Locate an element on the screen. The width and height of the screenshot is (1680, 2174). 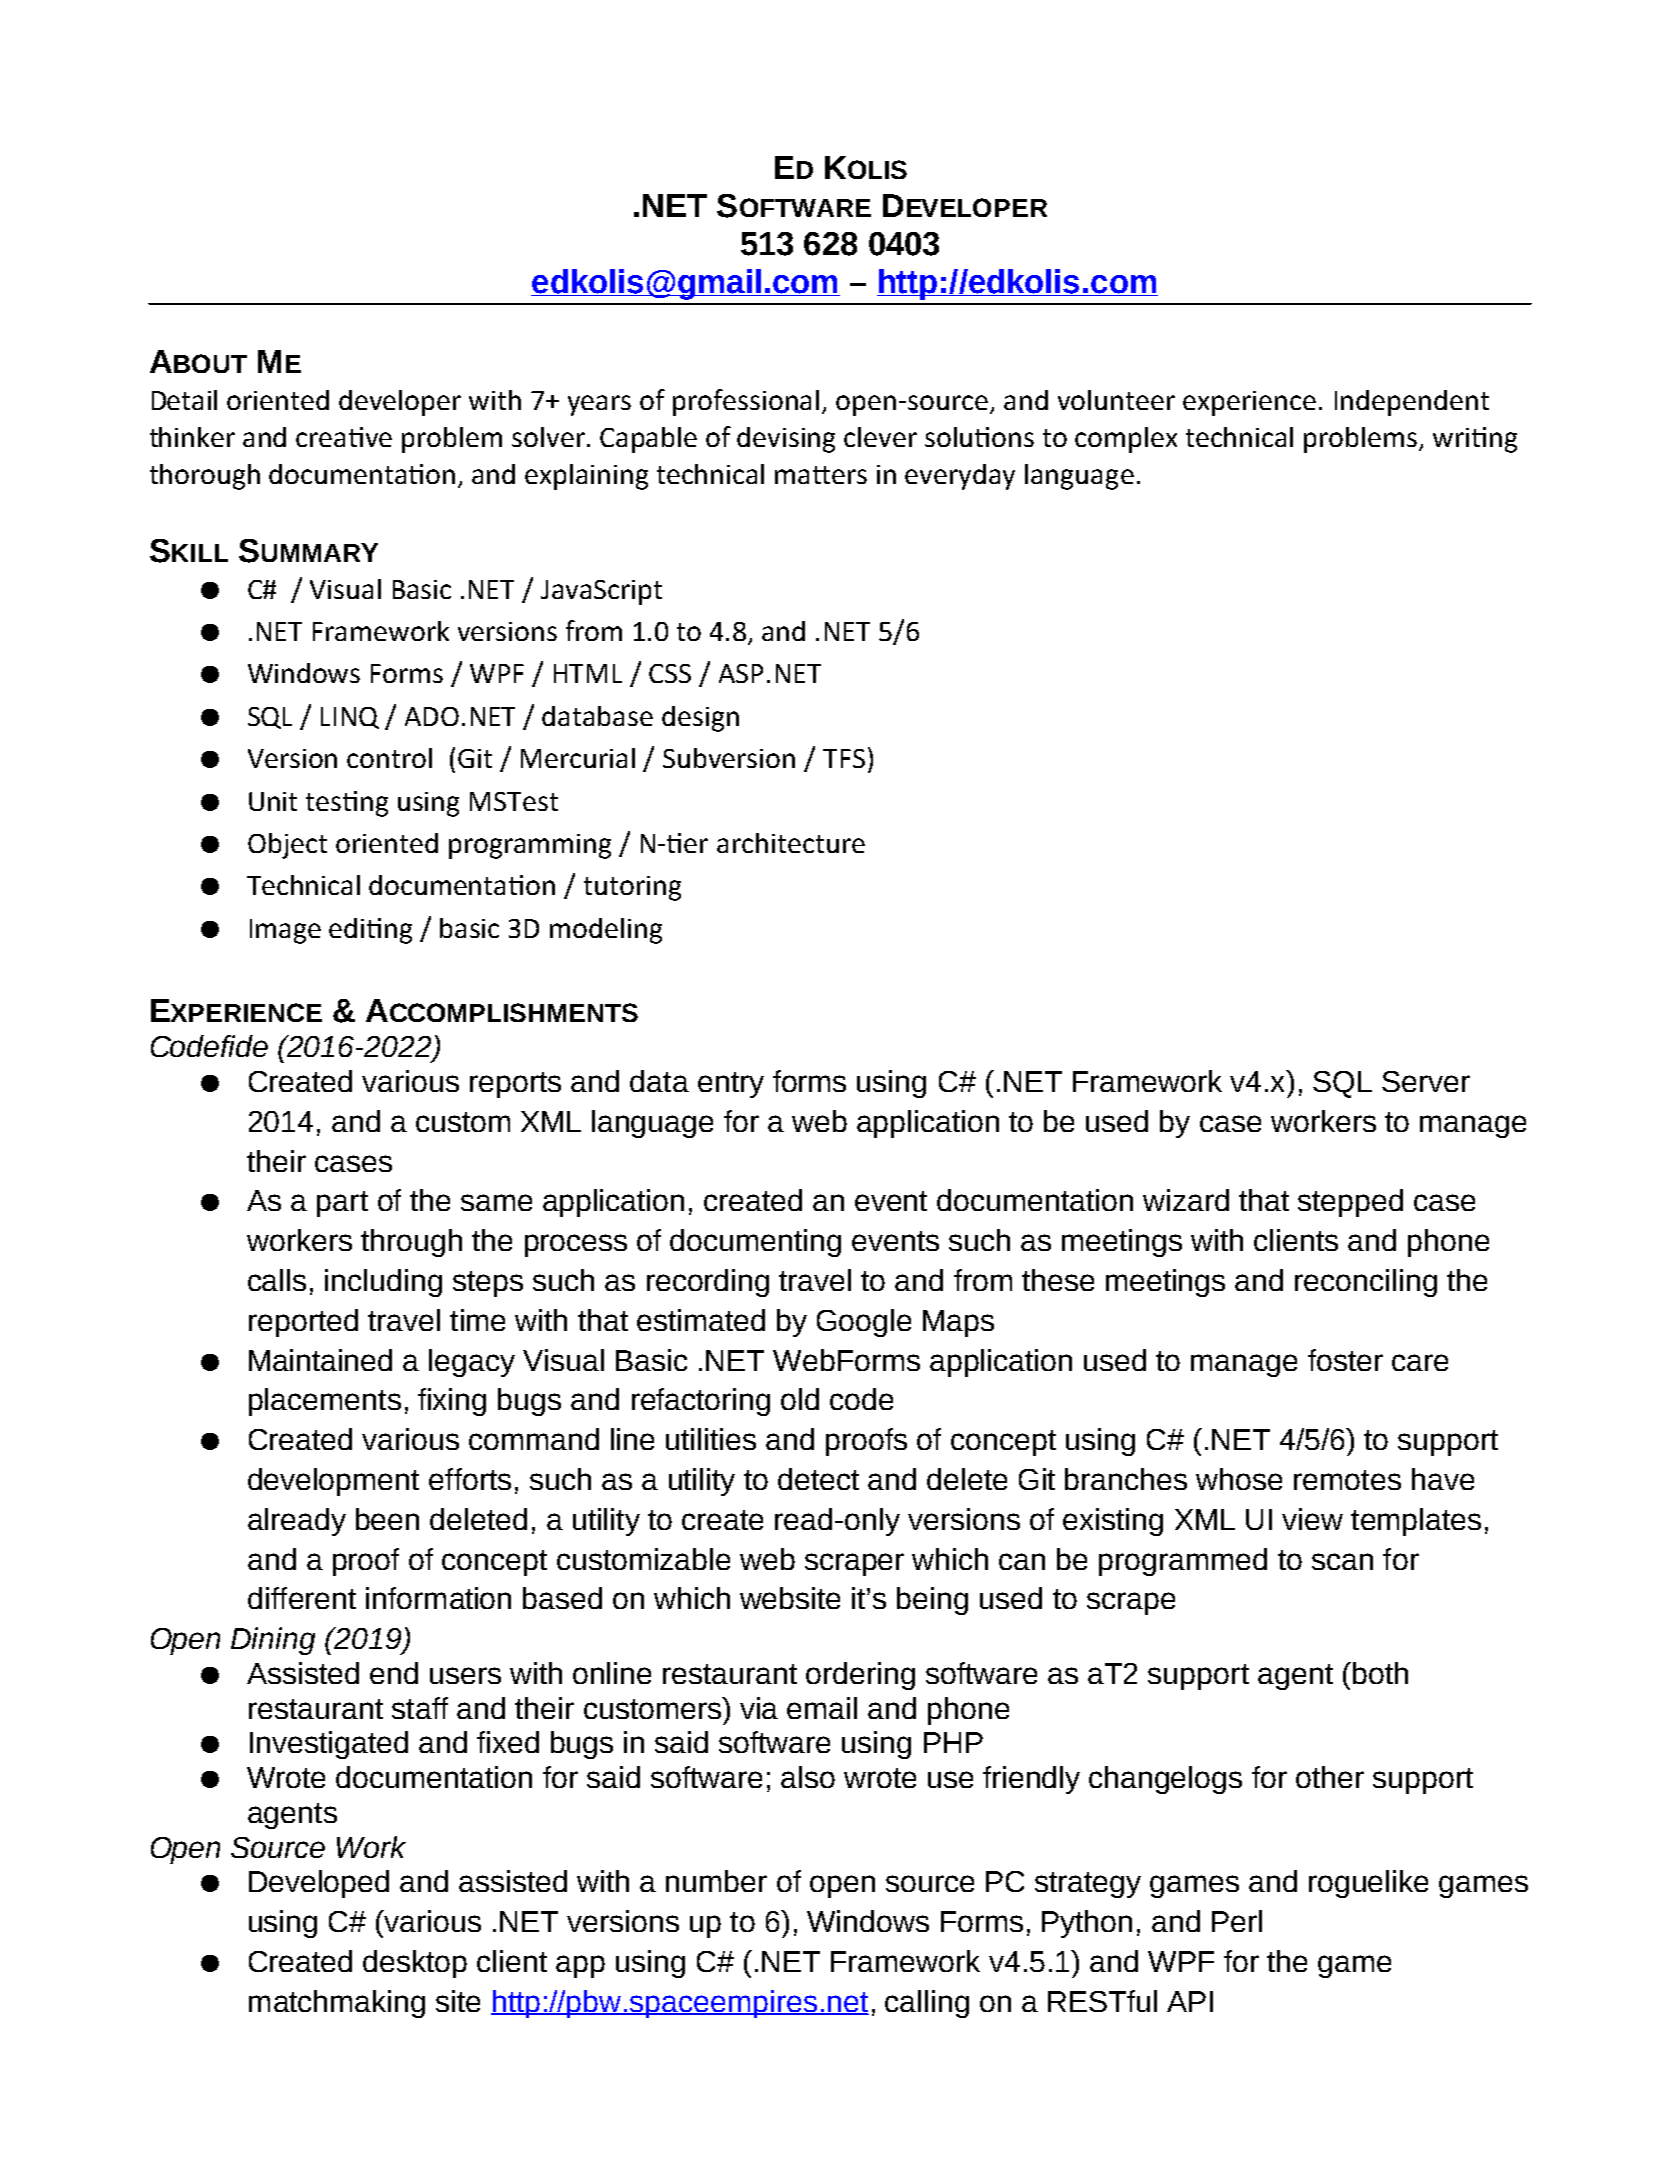
Independent is located at coordinates (1412, 403).
